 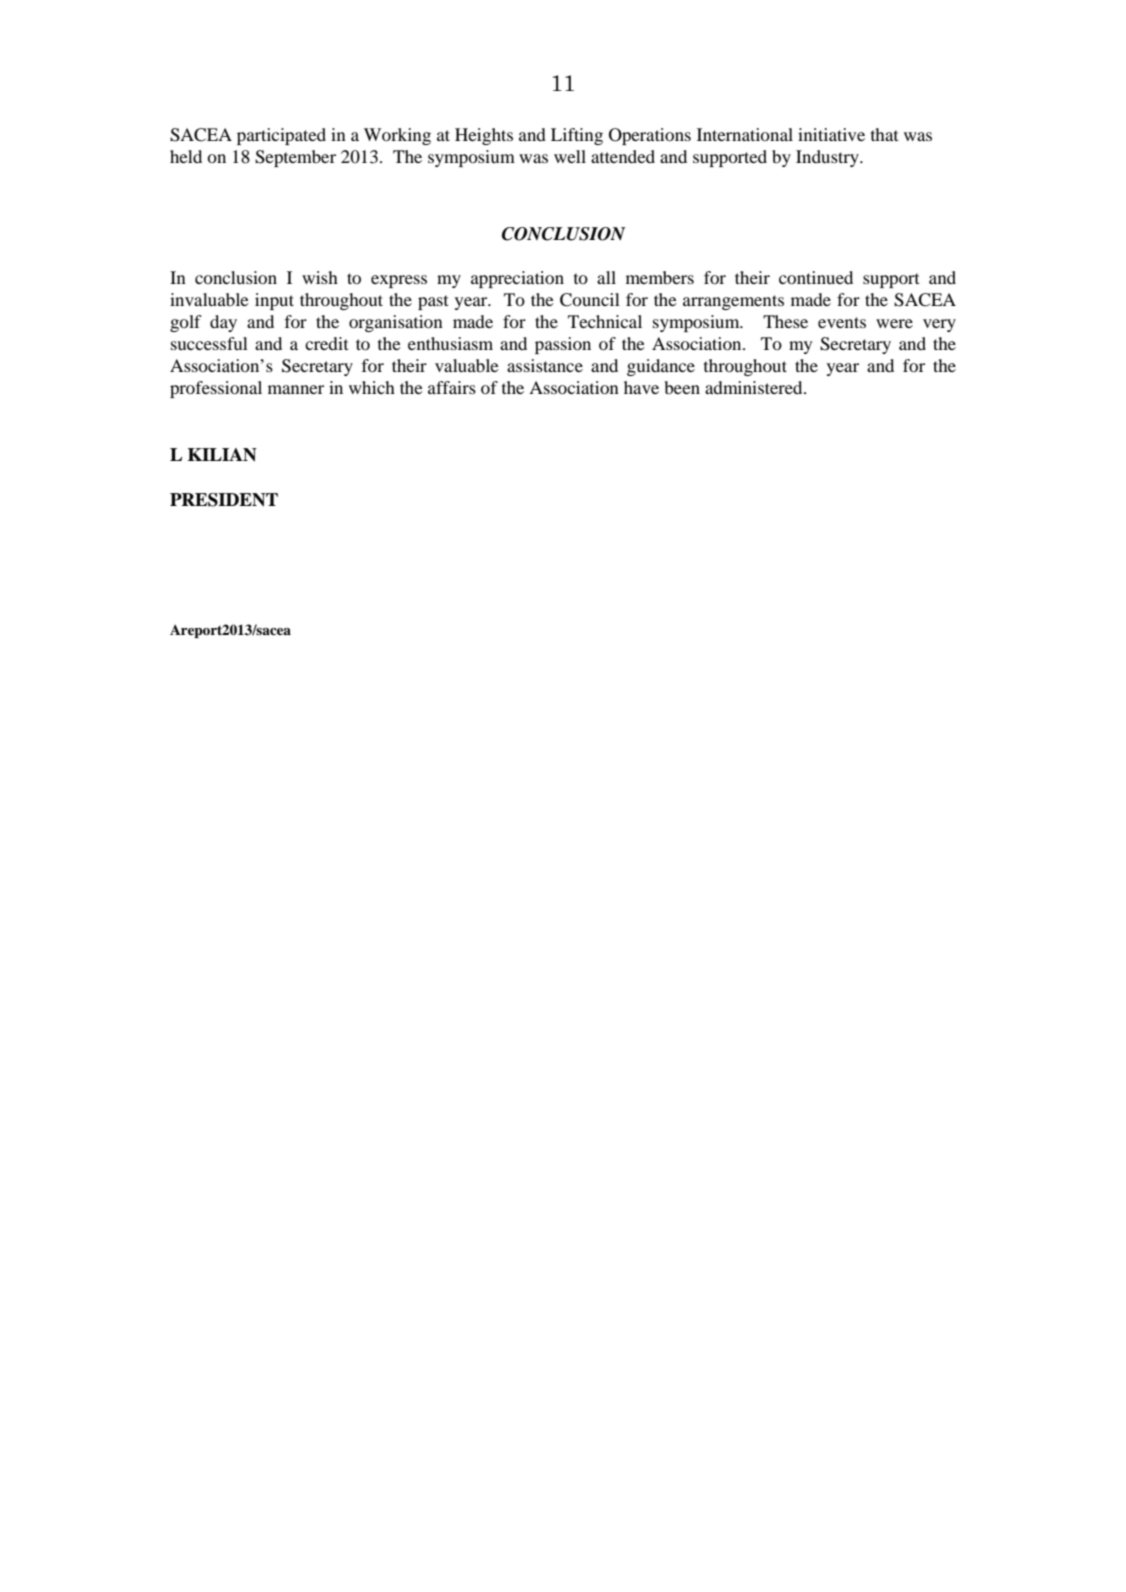 What do you see at coordinates (296, 389) in the image?
I see `manner` at bounding box center [296, 389].
